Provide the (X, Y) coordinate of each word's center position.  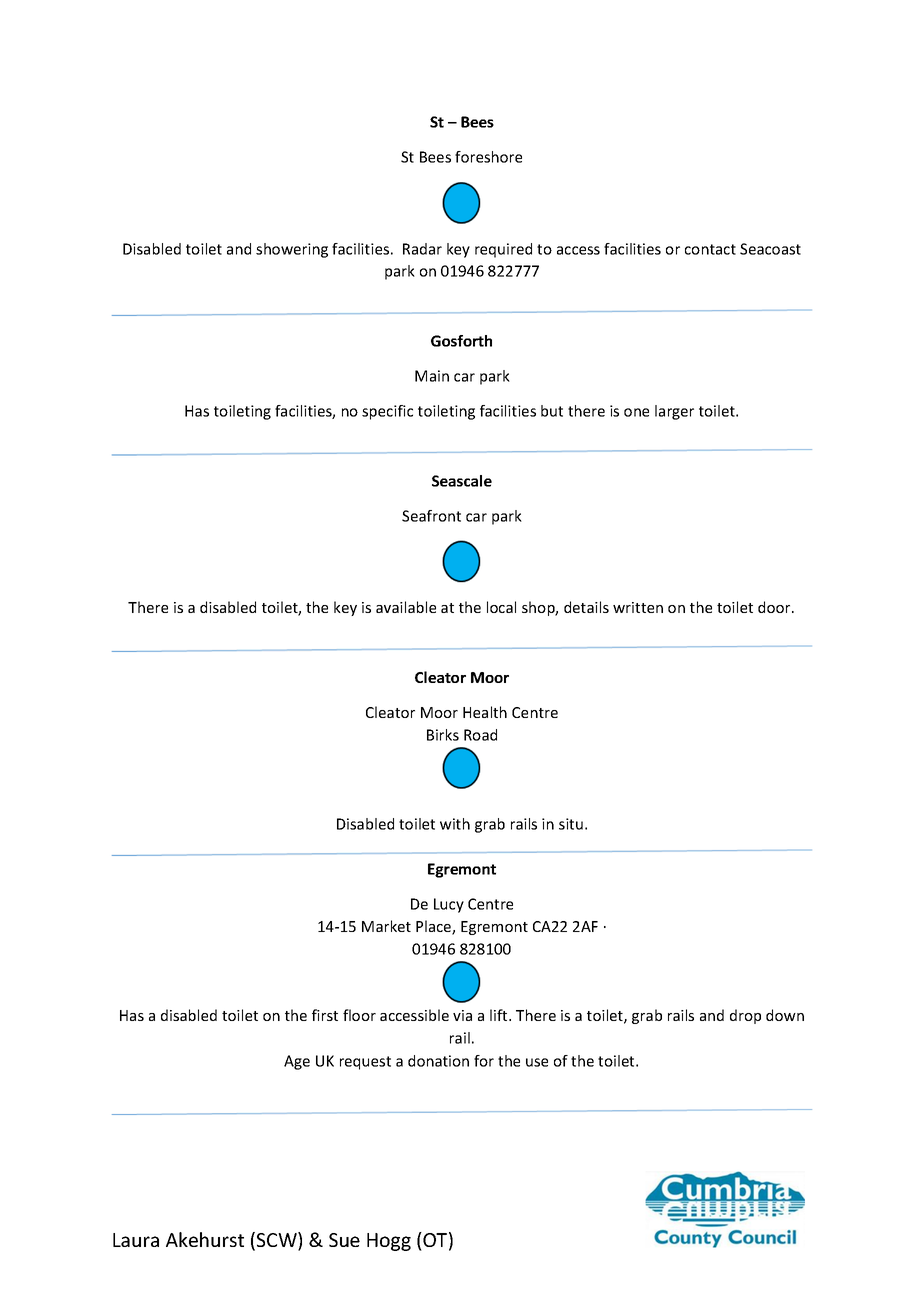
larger (674, 412)
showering (292, 250)
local (501, 607)
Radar (422, 249)
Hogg (389, 1242)
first (325, 1015)
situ (571, 824)
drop (745, 1016)
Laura (136, 1240)
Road (480, 735)
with (455, 824)
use (537, 1062)
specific (387, 412)
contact (710, 249)
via (462, 1015)
